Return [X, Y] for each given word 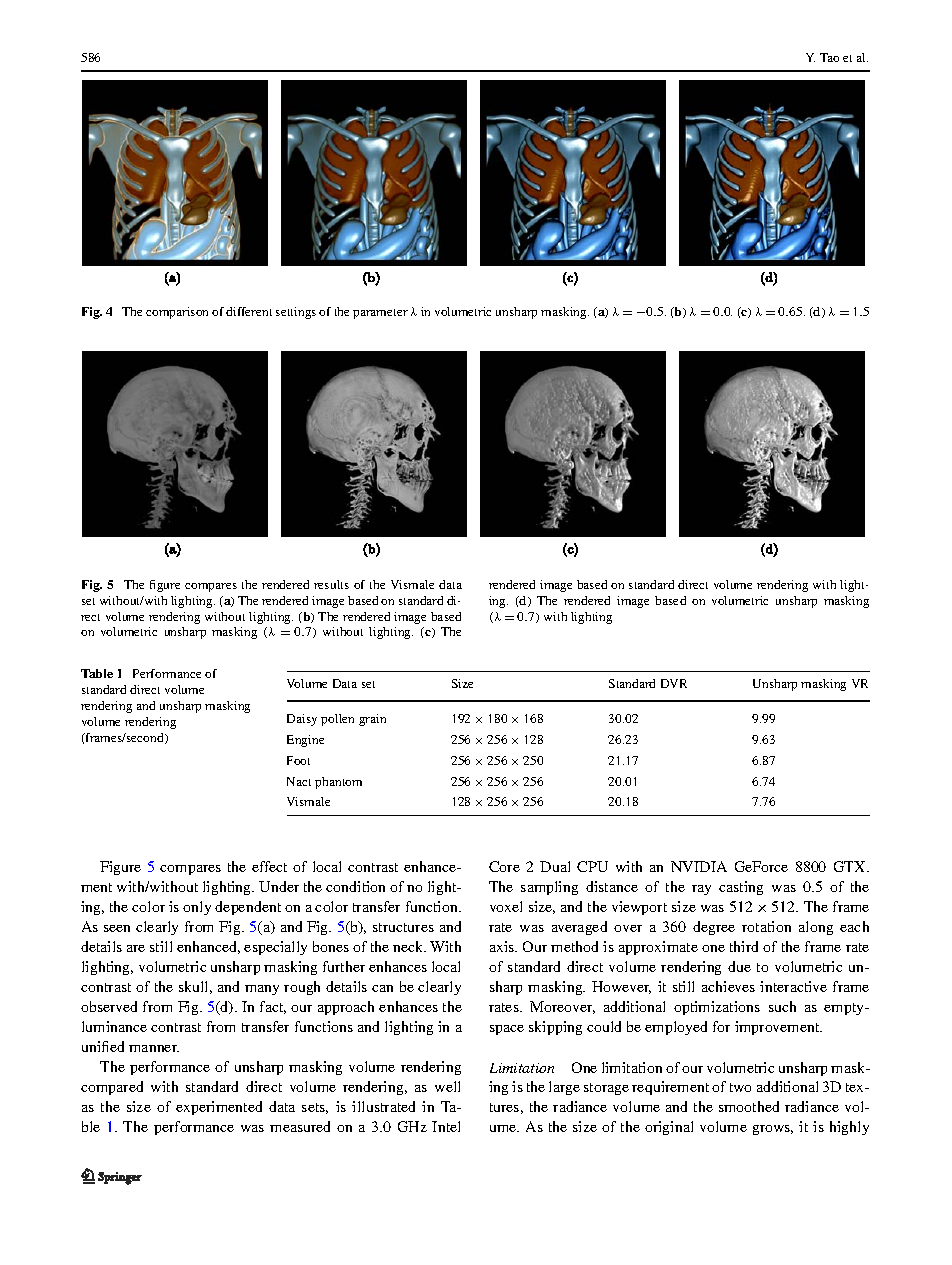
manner [154, 1048]
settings [296, 313]
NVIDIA [699, 866]
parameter [380, 314]
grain [372, 720]
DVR [674, 683]
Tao [829, 57]
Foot [298, 760]
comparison [177, 313]
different [249, 311]
